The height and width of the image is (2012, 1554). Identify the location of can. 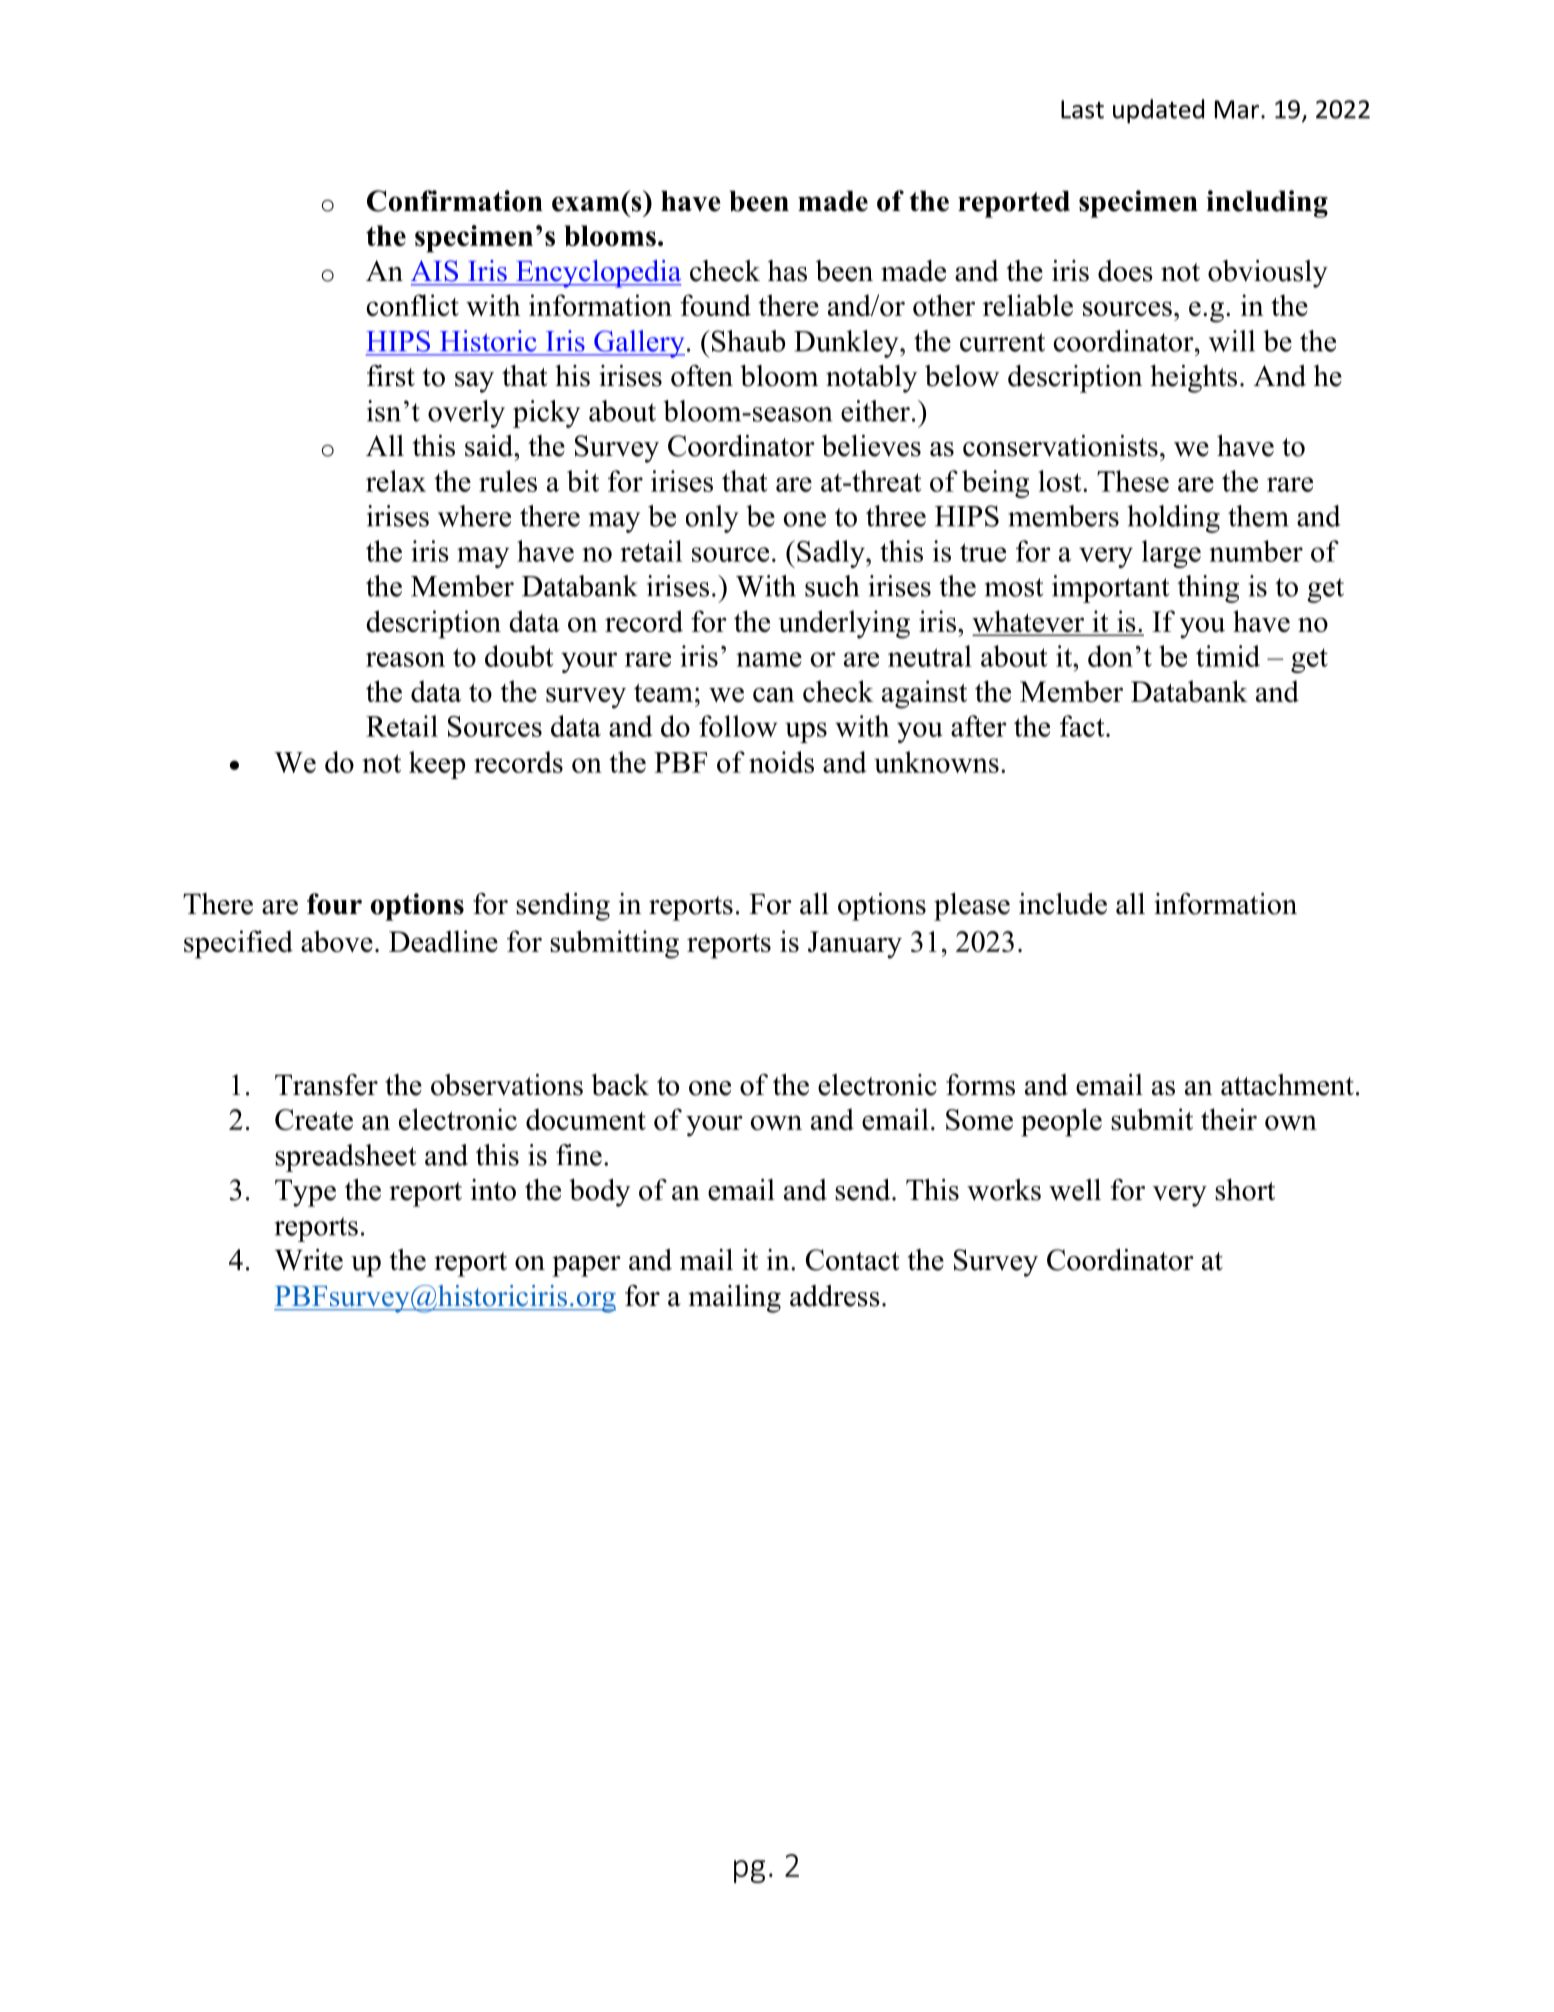
(773, 694).
